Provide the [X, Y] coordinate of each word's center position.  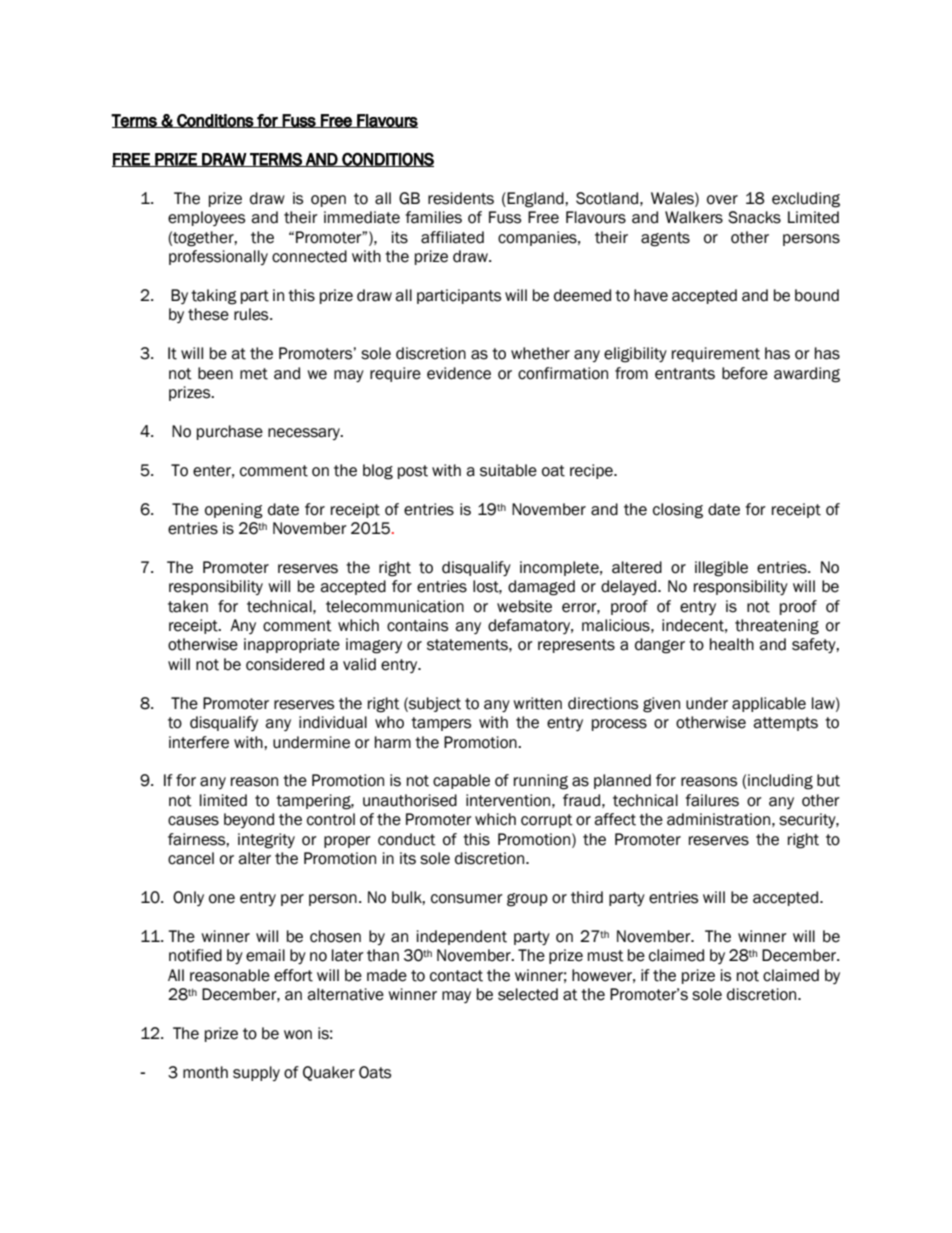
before [745, 373]
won [298, 1035]
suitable [508, 470]
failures [712, 800]
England [535, 200]
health [732, 644]
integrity [266, 841]
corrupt [547, 821]
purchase [230, 432]
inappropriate [292, 645]
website [524, 606]
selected [528, 994]
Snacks [754, 217]
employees [206, 218]
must [606, 956]
